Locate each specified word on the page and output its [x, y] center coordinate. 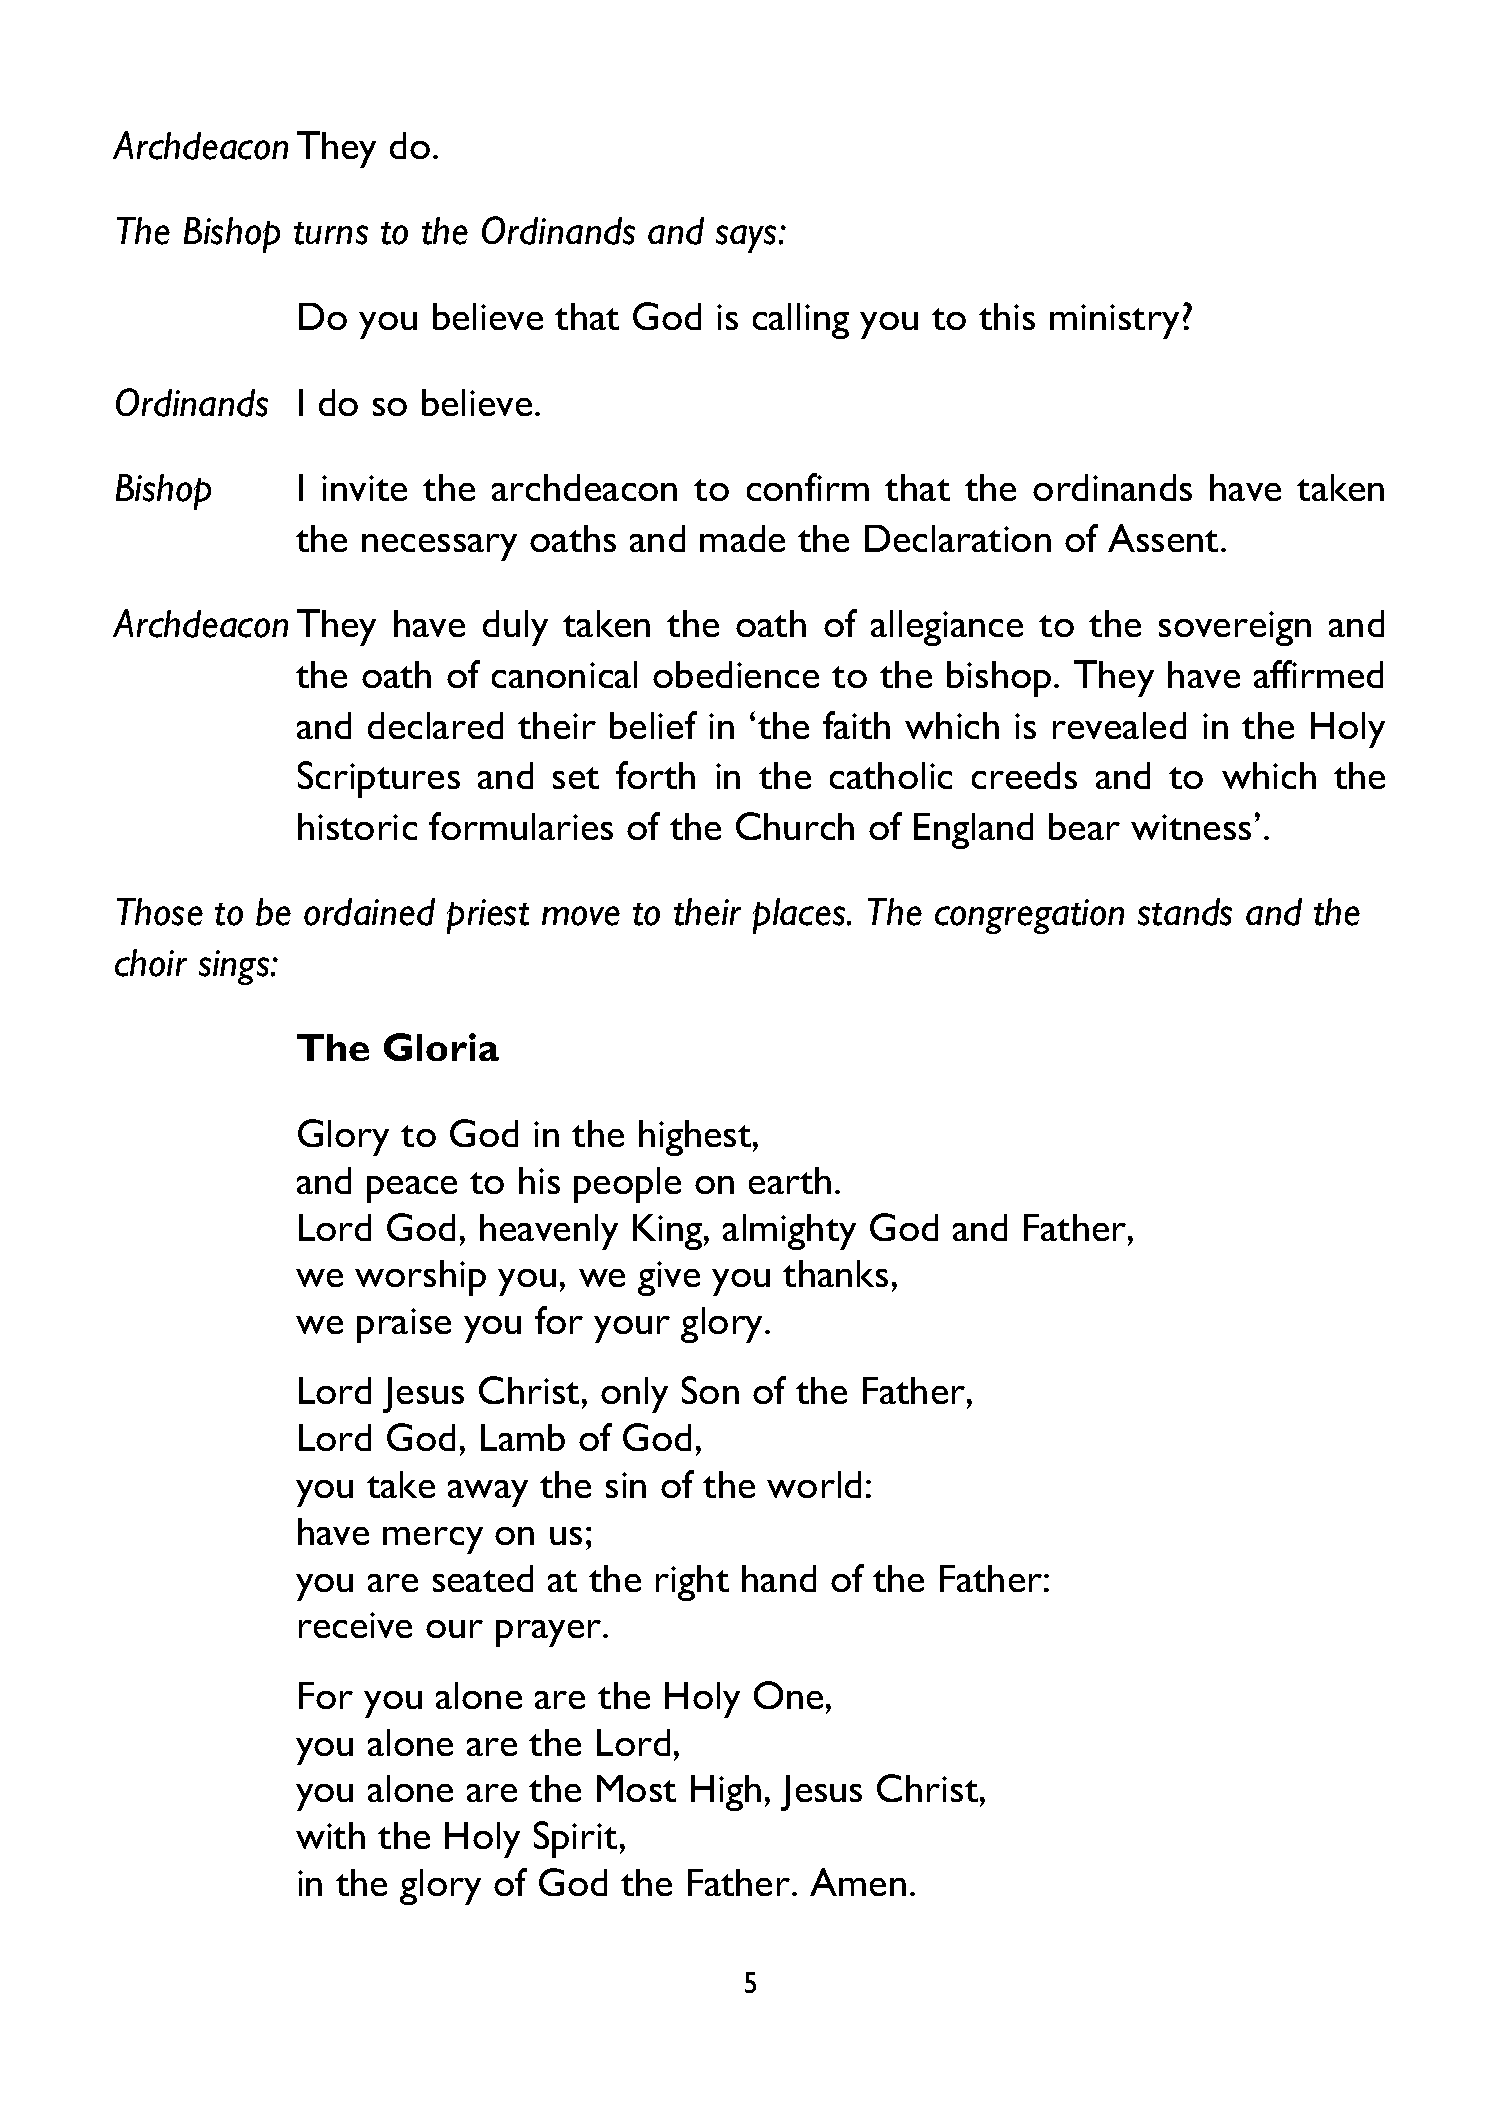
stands [1185, 912]
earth [790, 1180]
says [746, 239]
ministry [1114, 321]
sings [235, 967]
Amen [858, 1882]
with [330, 1835]
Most [636, 1788]
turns [331, 233]
